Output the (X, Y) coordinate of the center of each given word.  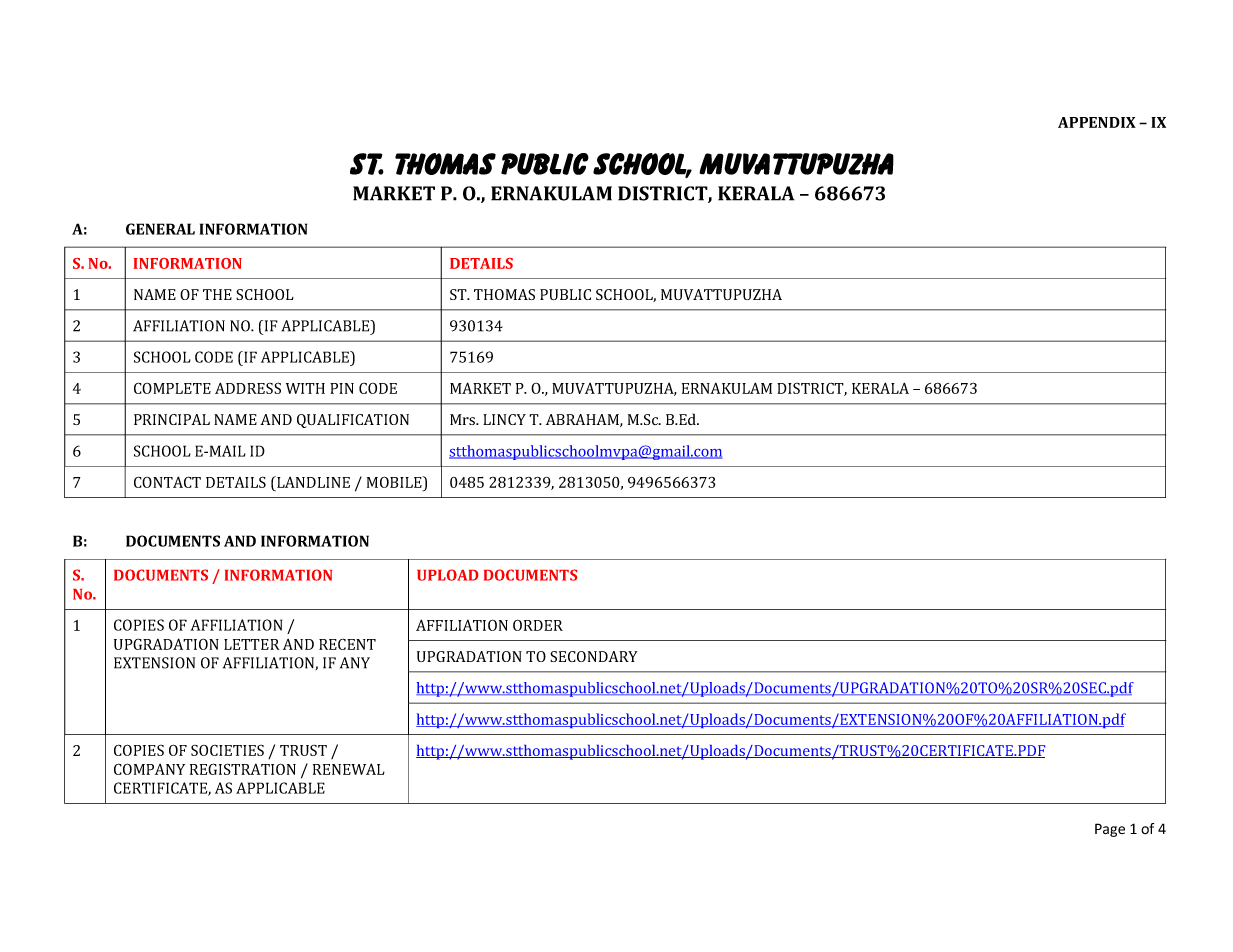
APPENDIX (1097, 122)
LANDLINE (312, 482)
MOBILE (395, 482)
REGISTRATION (243, 769)
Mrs (464, 419)
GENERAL (160, 229)
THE (217, 294)
